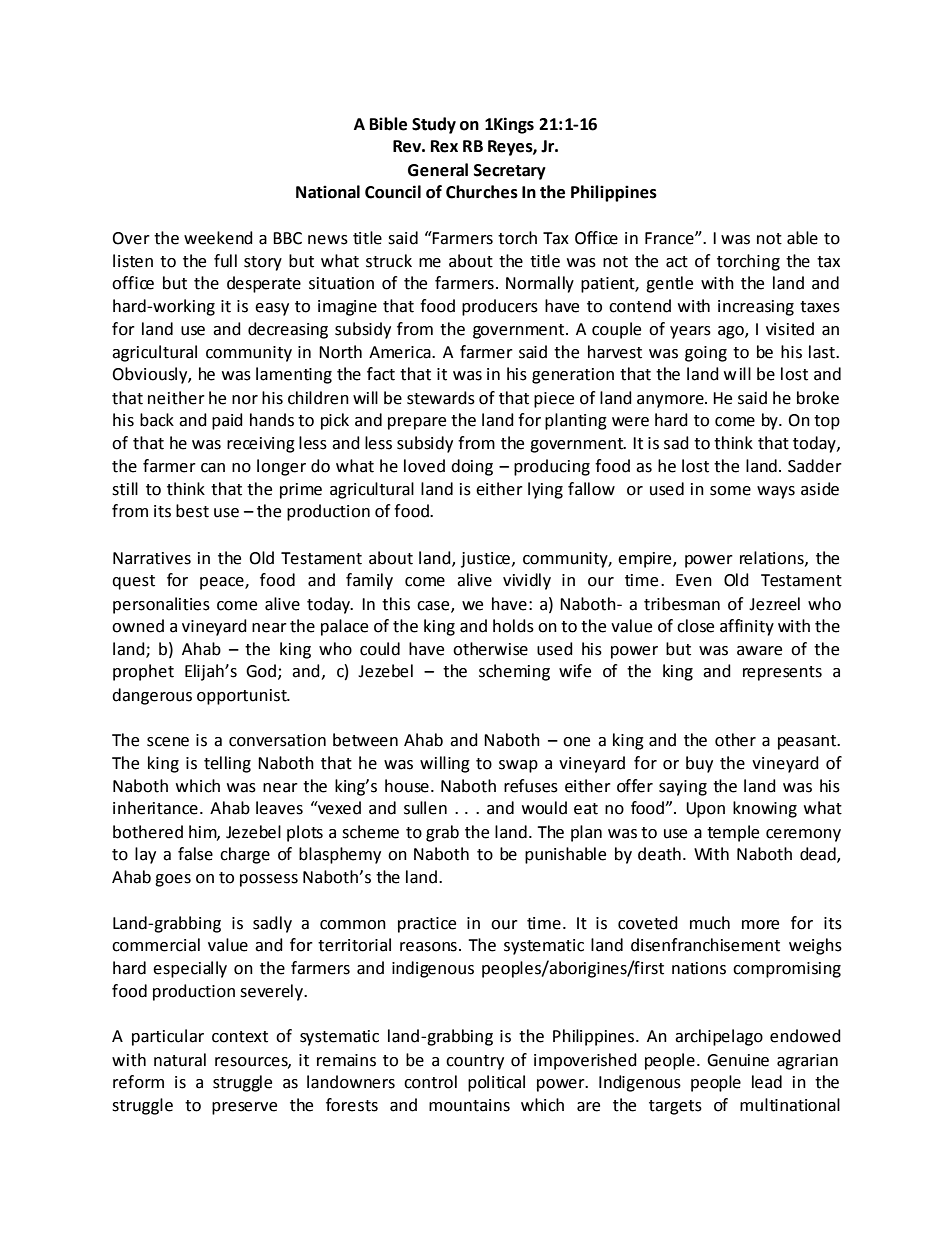 This document has height=1233, width=952. I want to click on buy, so click(699, 764).
